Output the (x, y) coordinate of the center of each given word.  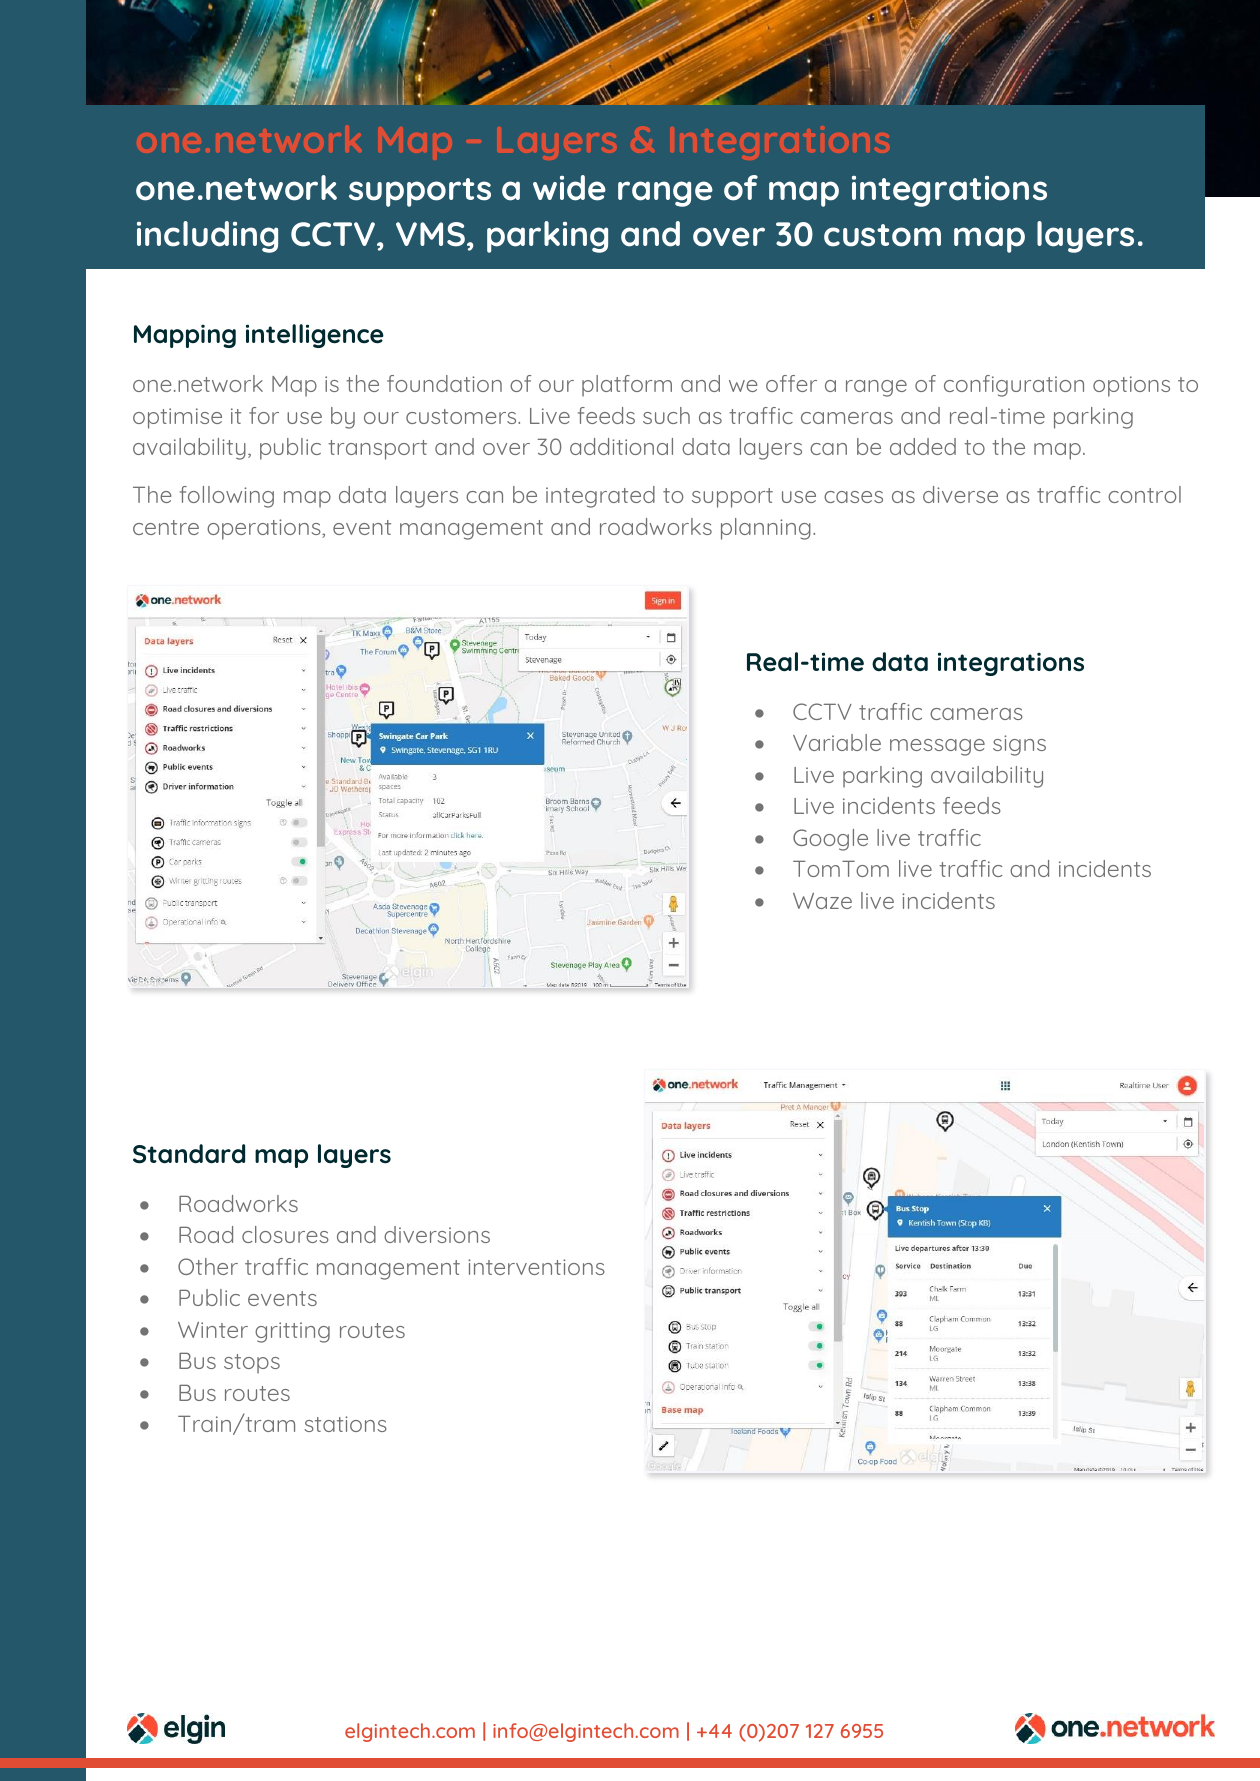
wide (569, 188)
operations (265, 529)
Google (830, 840)
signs (1019, 745)
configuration (1014, 386)
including (207, 237)
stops (252, 1364)
